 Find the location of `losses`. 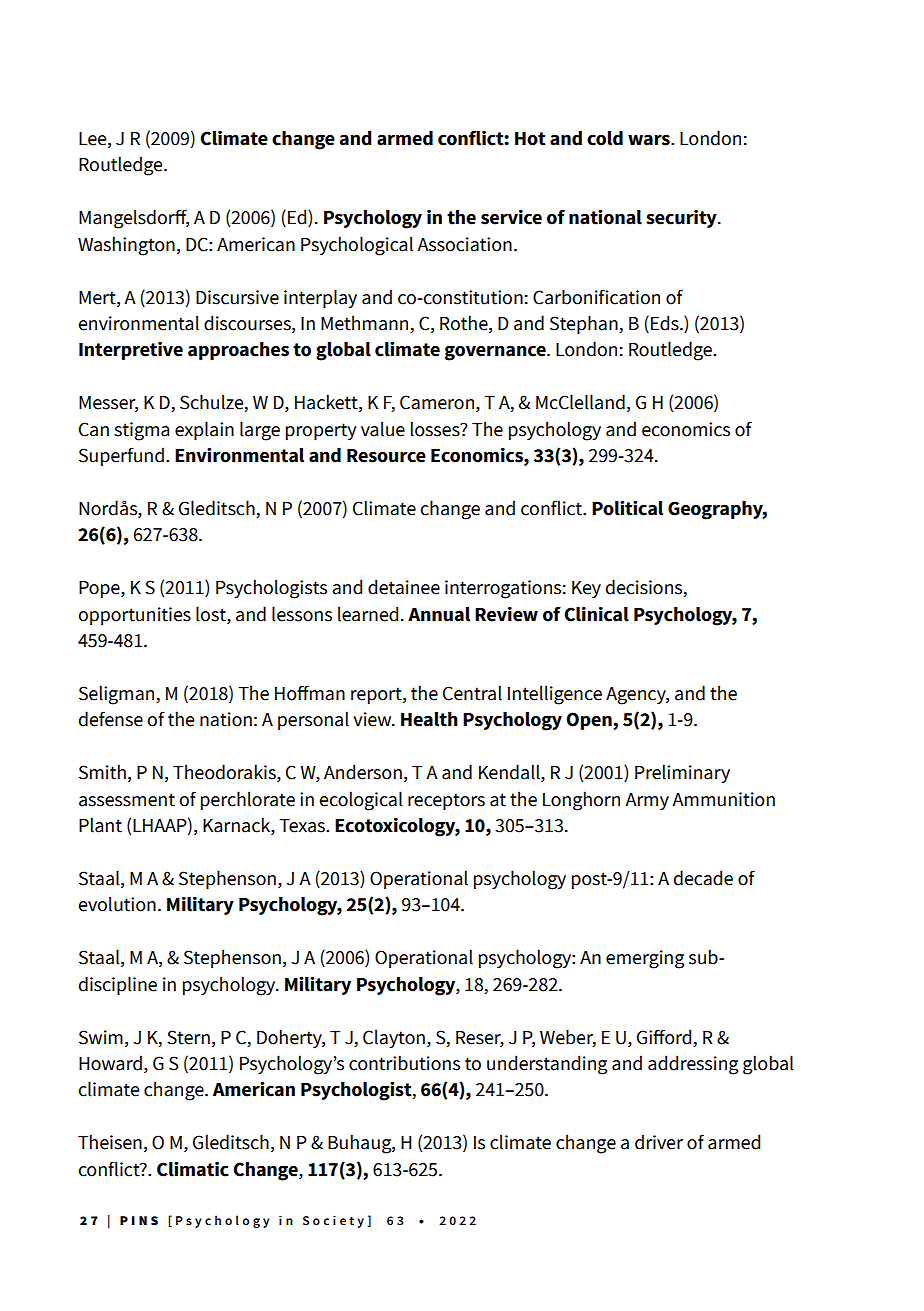

losses is located at coordinates (436, 429).
